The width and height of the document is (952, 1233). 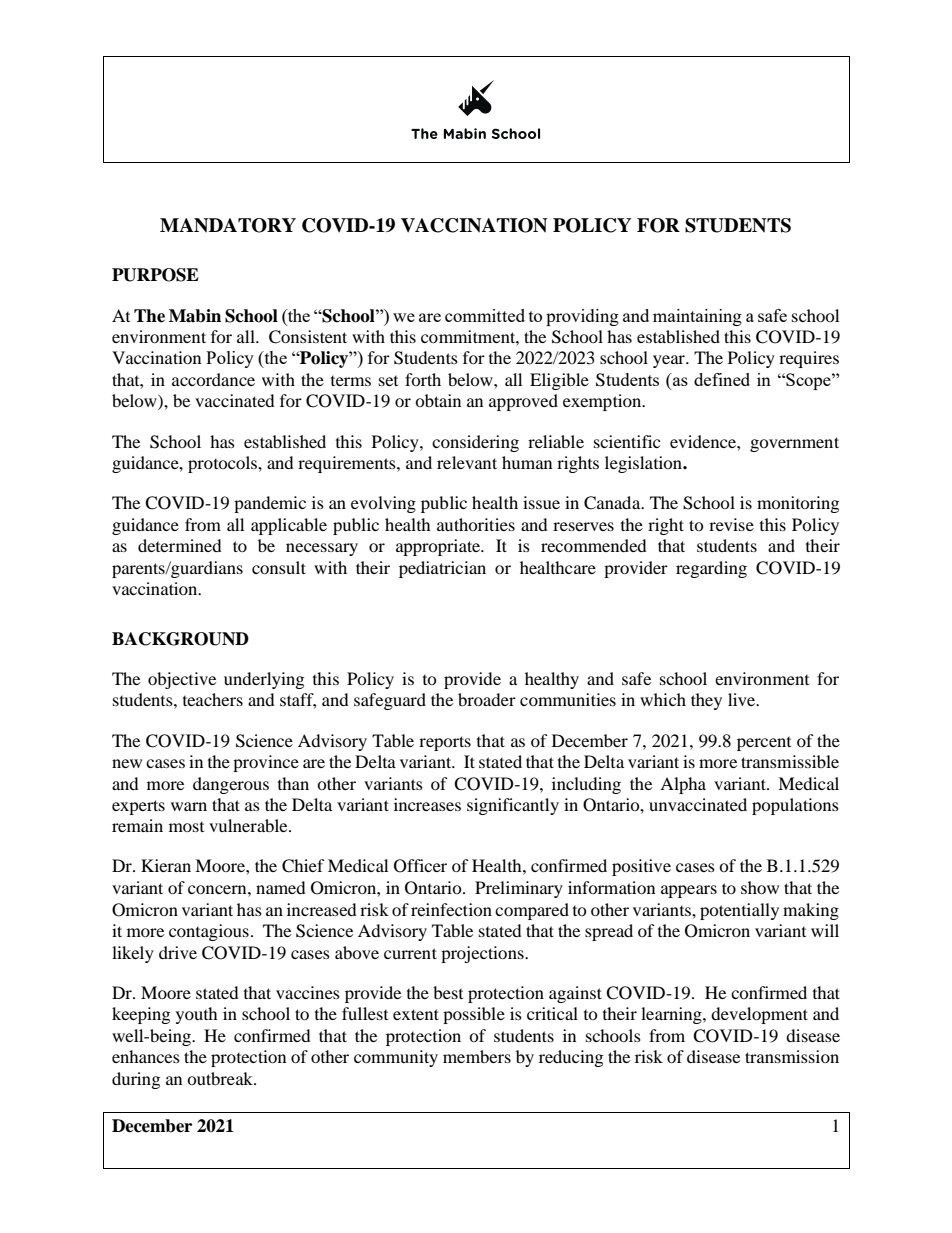 What do you see at coordinates (760, 887) in the document?
I see `show` at bounding box center [760, 887].
